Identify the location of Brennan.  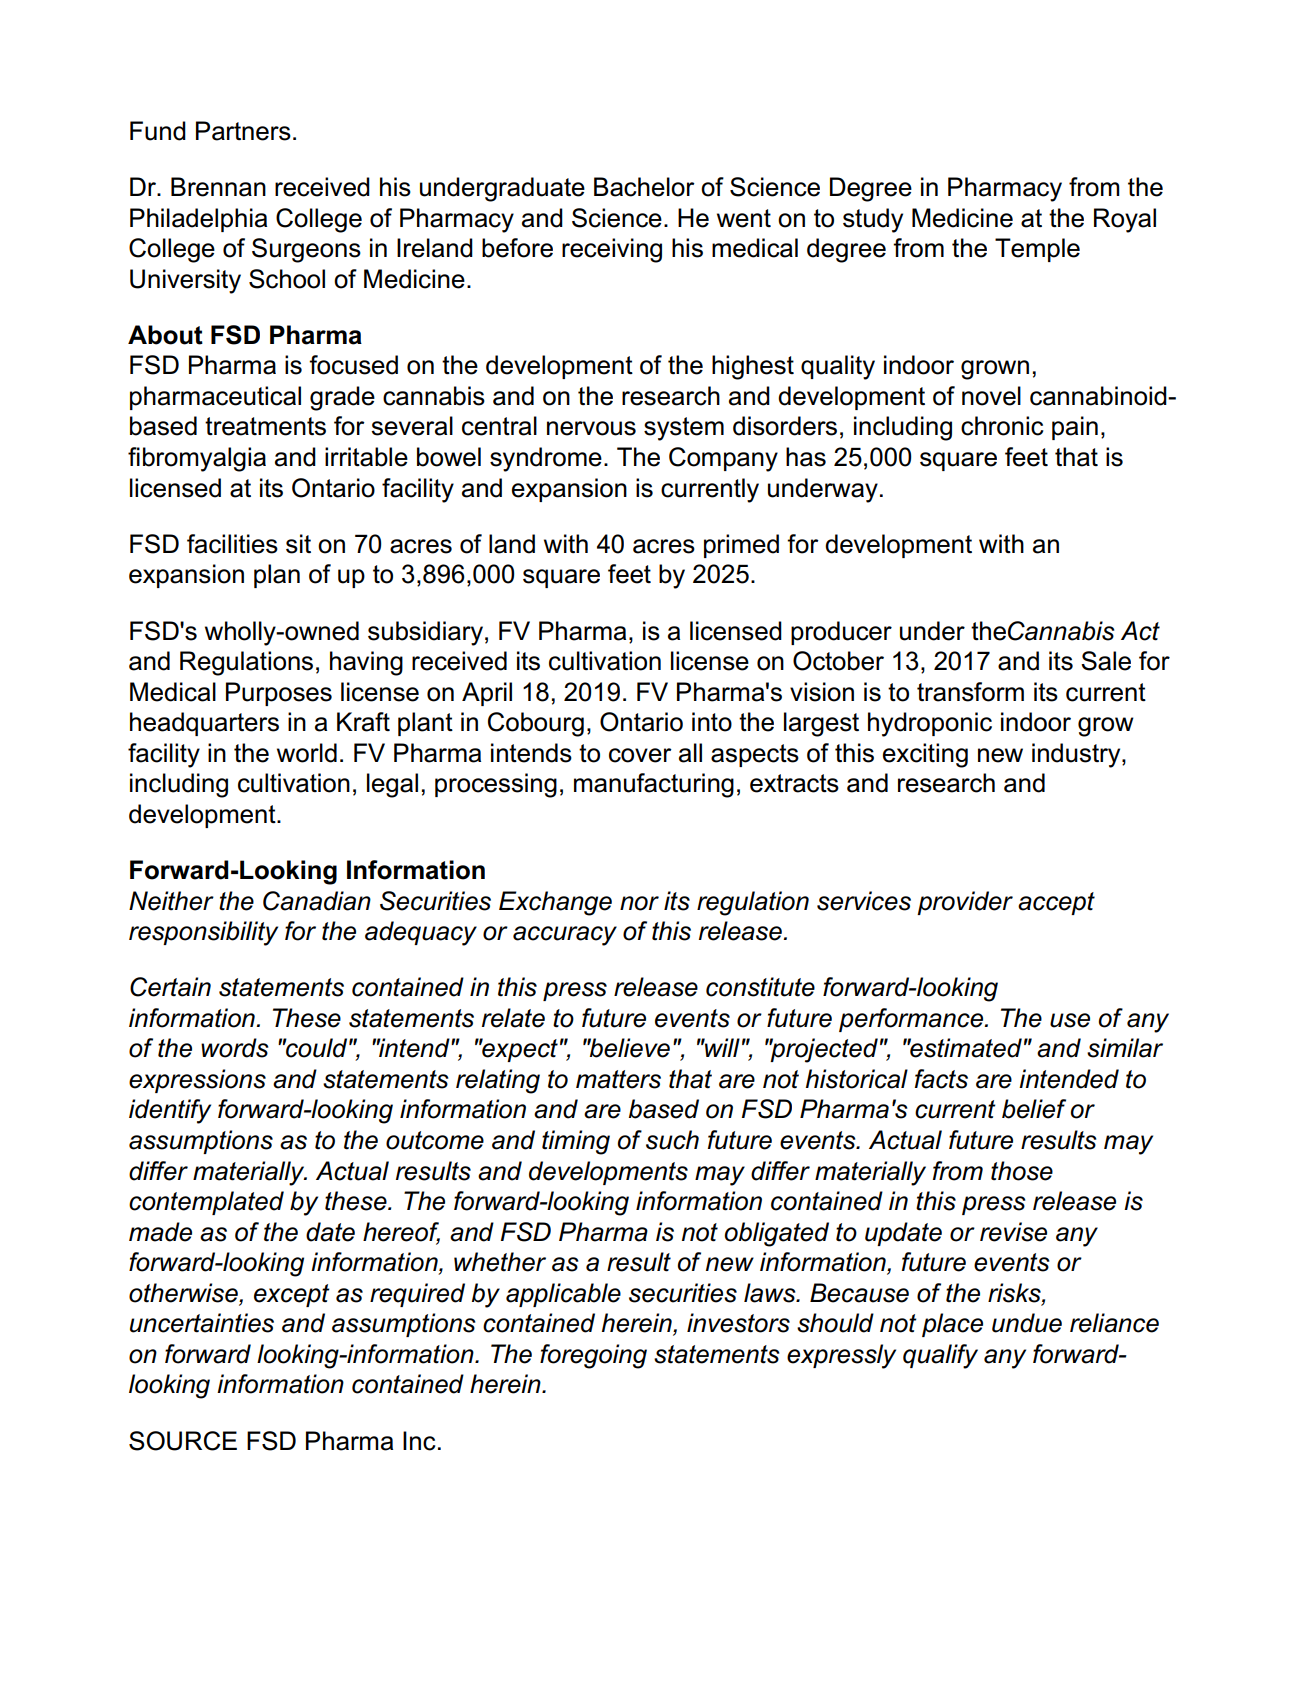
(218, 187).
